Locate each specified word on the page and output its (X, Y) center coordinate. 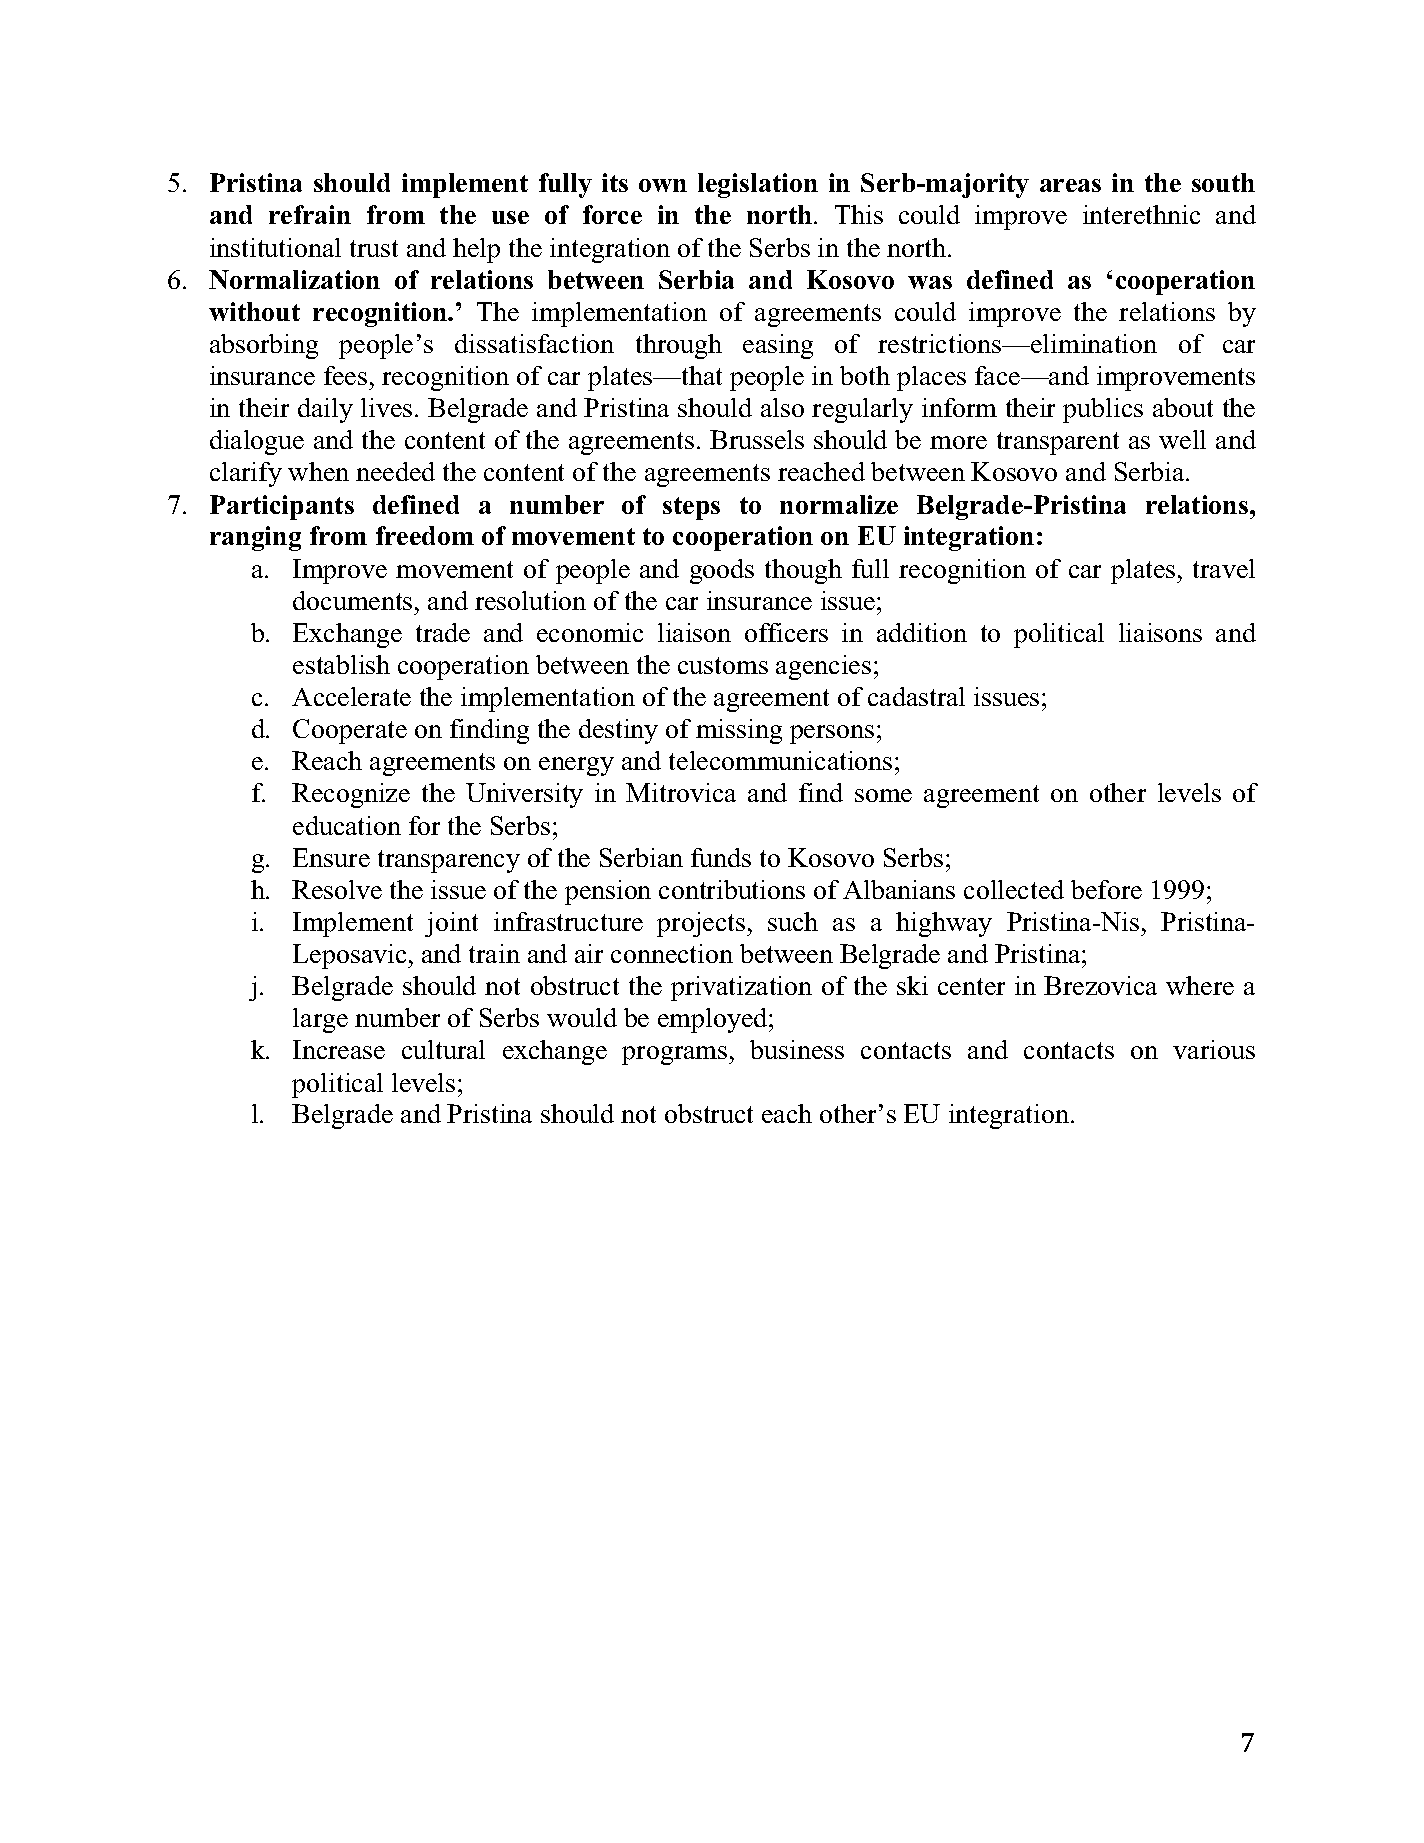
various (1214, 1049)
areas (1070, 185)
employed (714, 1020)
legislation (758, 185)
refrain (310, 214)
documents (352, 600)
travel (1224, 568)
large (320, 1020)
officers (786, 632)
